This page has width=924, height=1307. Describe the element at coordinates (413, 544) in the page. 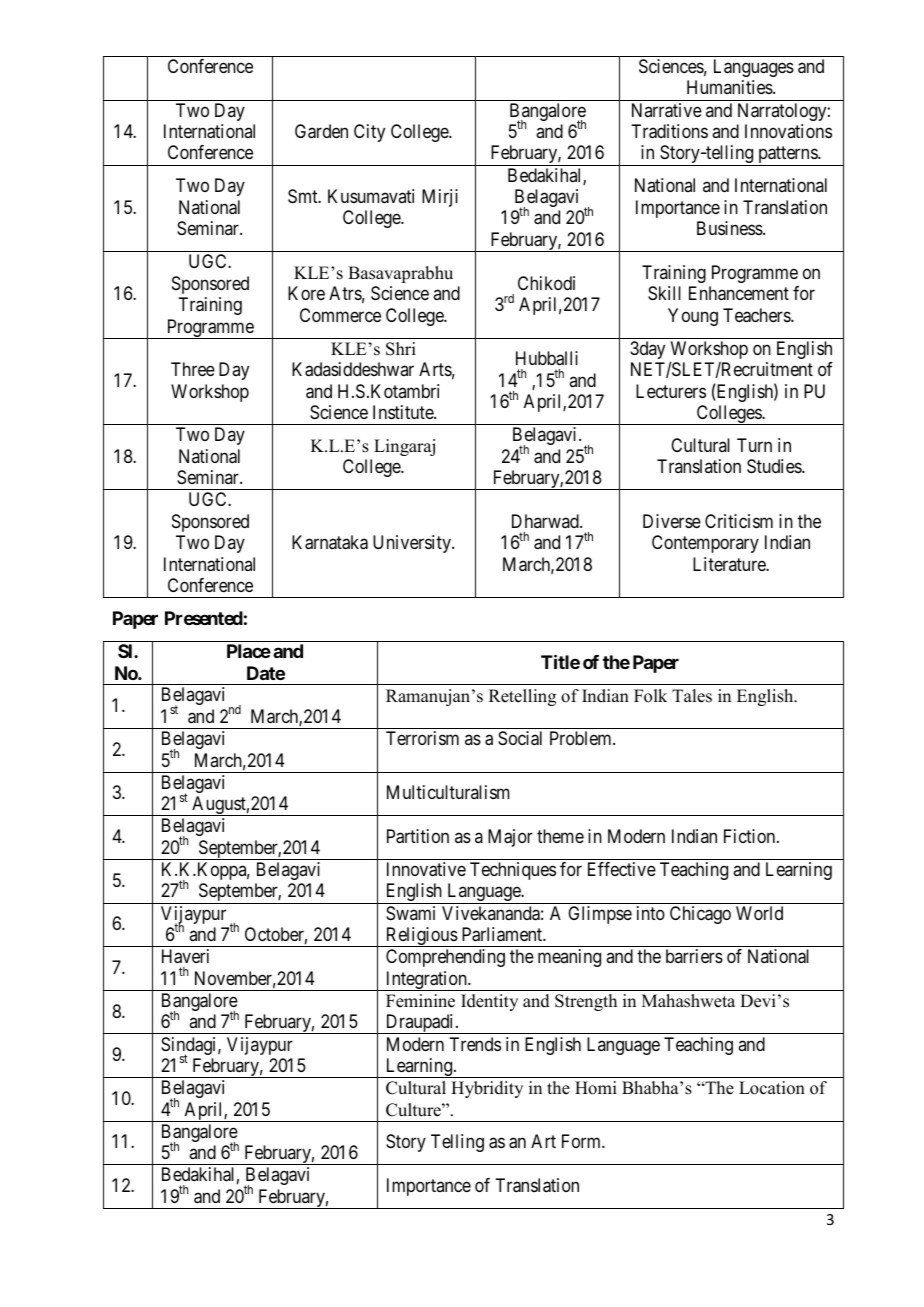

I see `University` at that location.
